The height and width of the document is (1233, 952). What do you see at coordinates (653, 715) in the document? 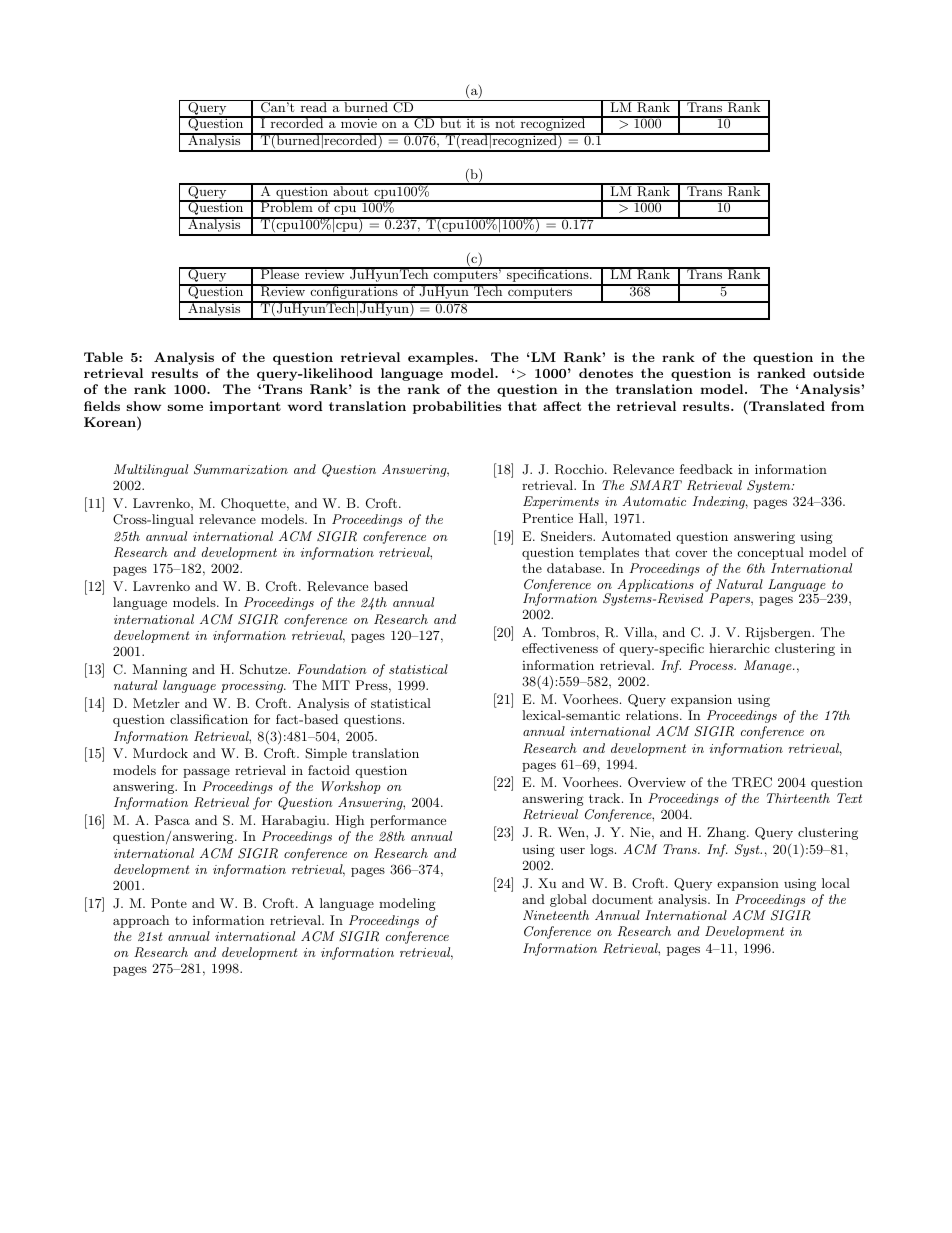
I see `relations` at bounding box center [653, 715].
